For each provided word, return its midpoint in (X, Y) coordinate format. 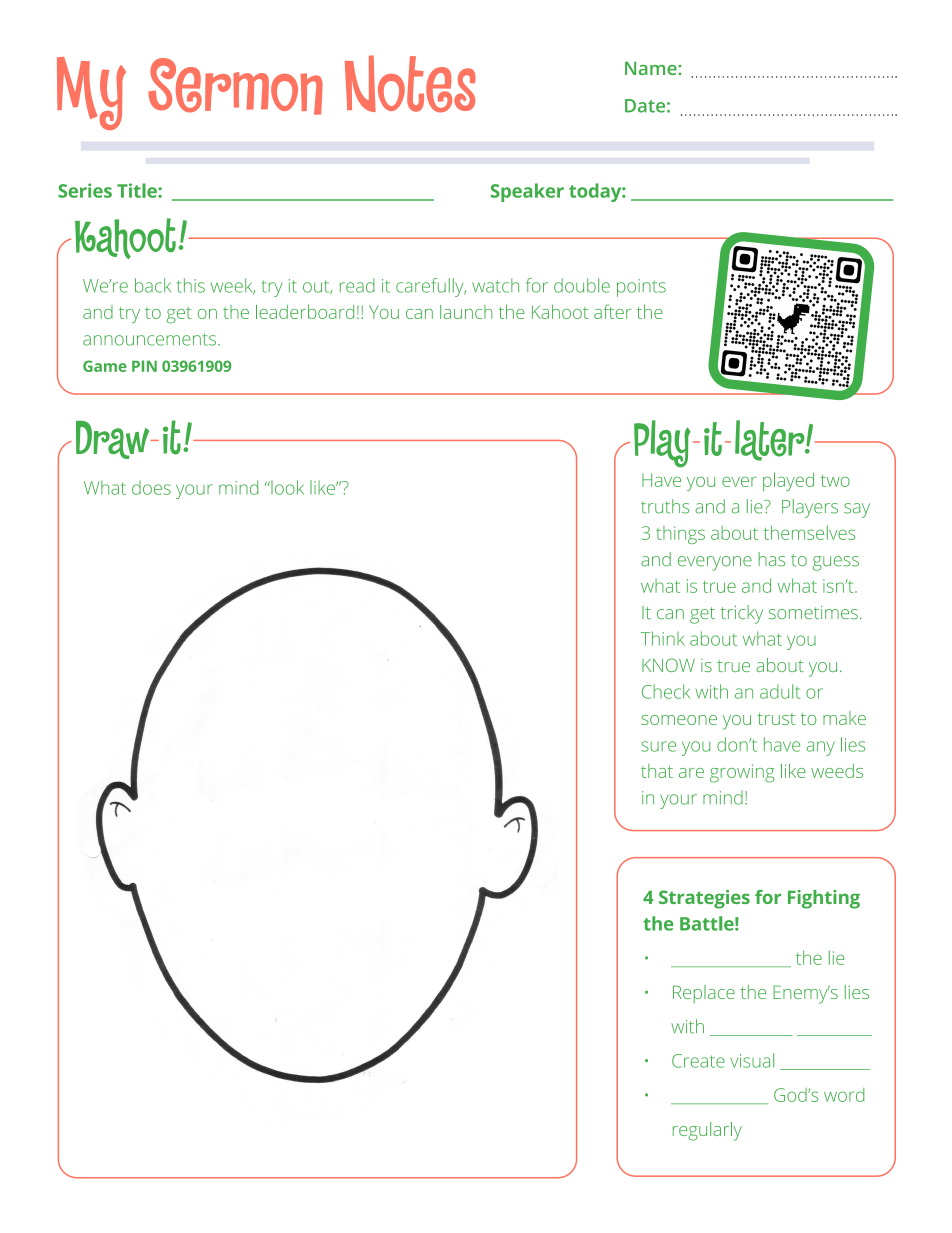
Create (698, 1061)
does (151, 488)
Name (652, 68)
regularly (707, 1131)
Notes (410, 84)
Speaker (527, 192)
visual (752, 1060)
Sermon (235, 86)
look (286, 487)
